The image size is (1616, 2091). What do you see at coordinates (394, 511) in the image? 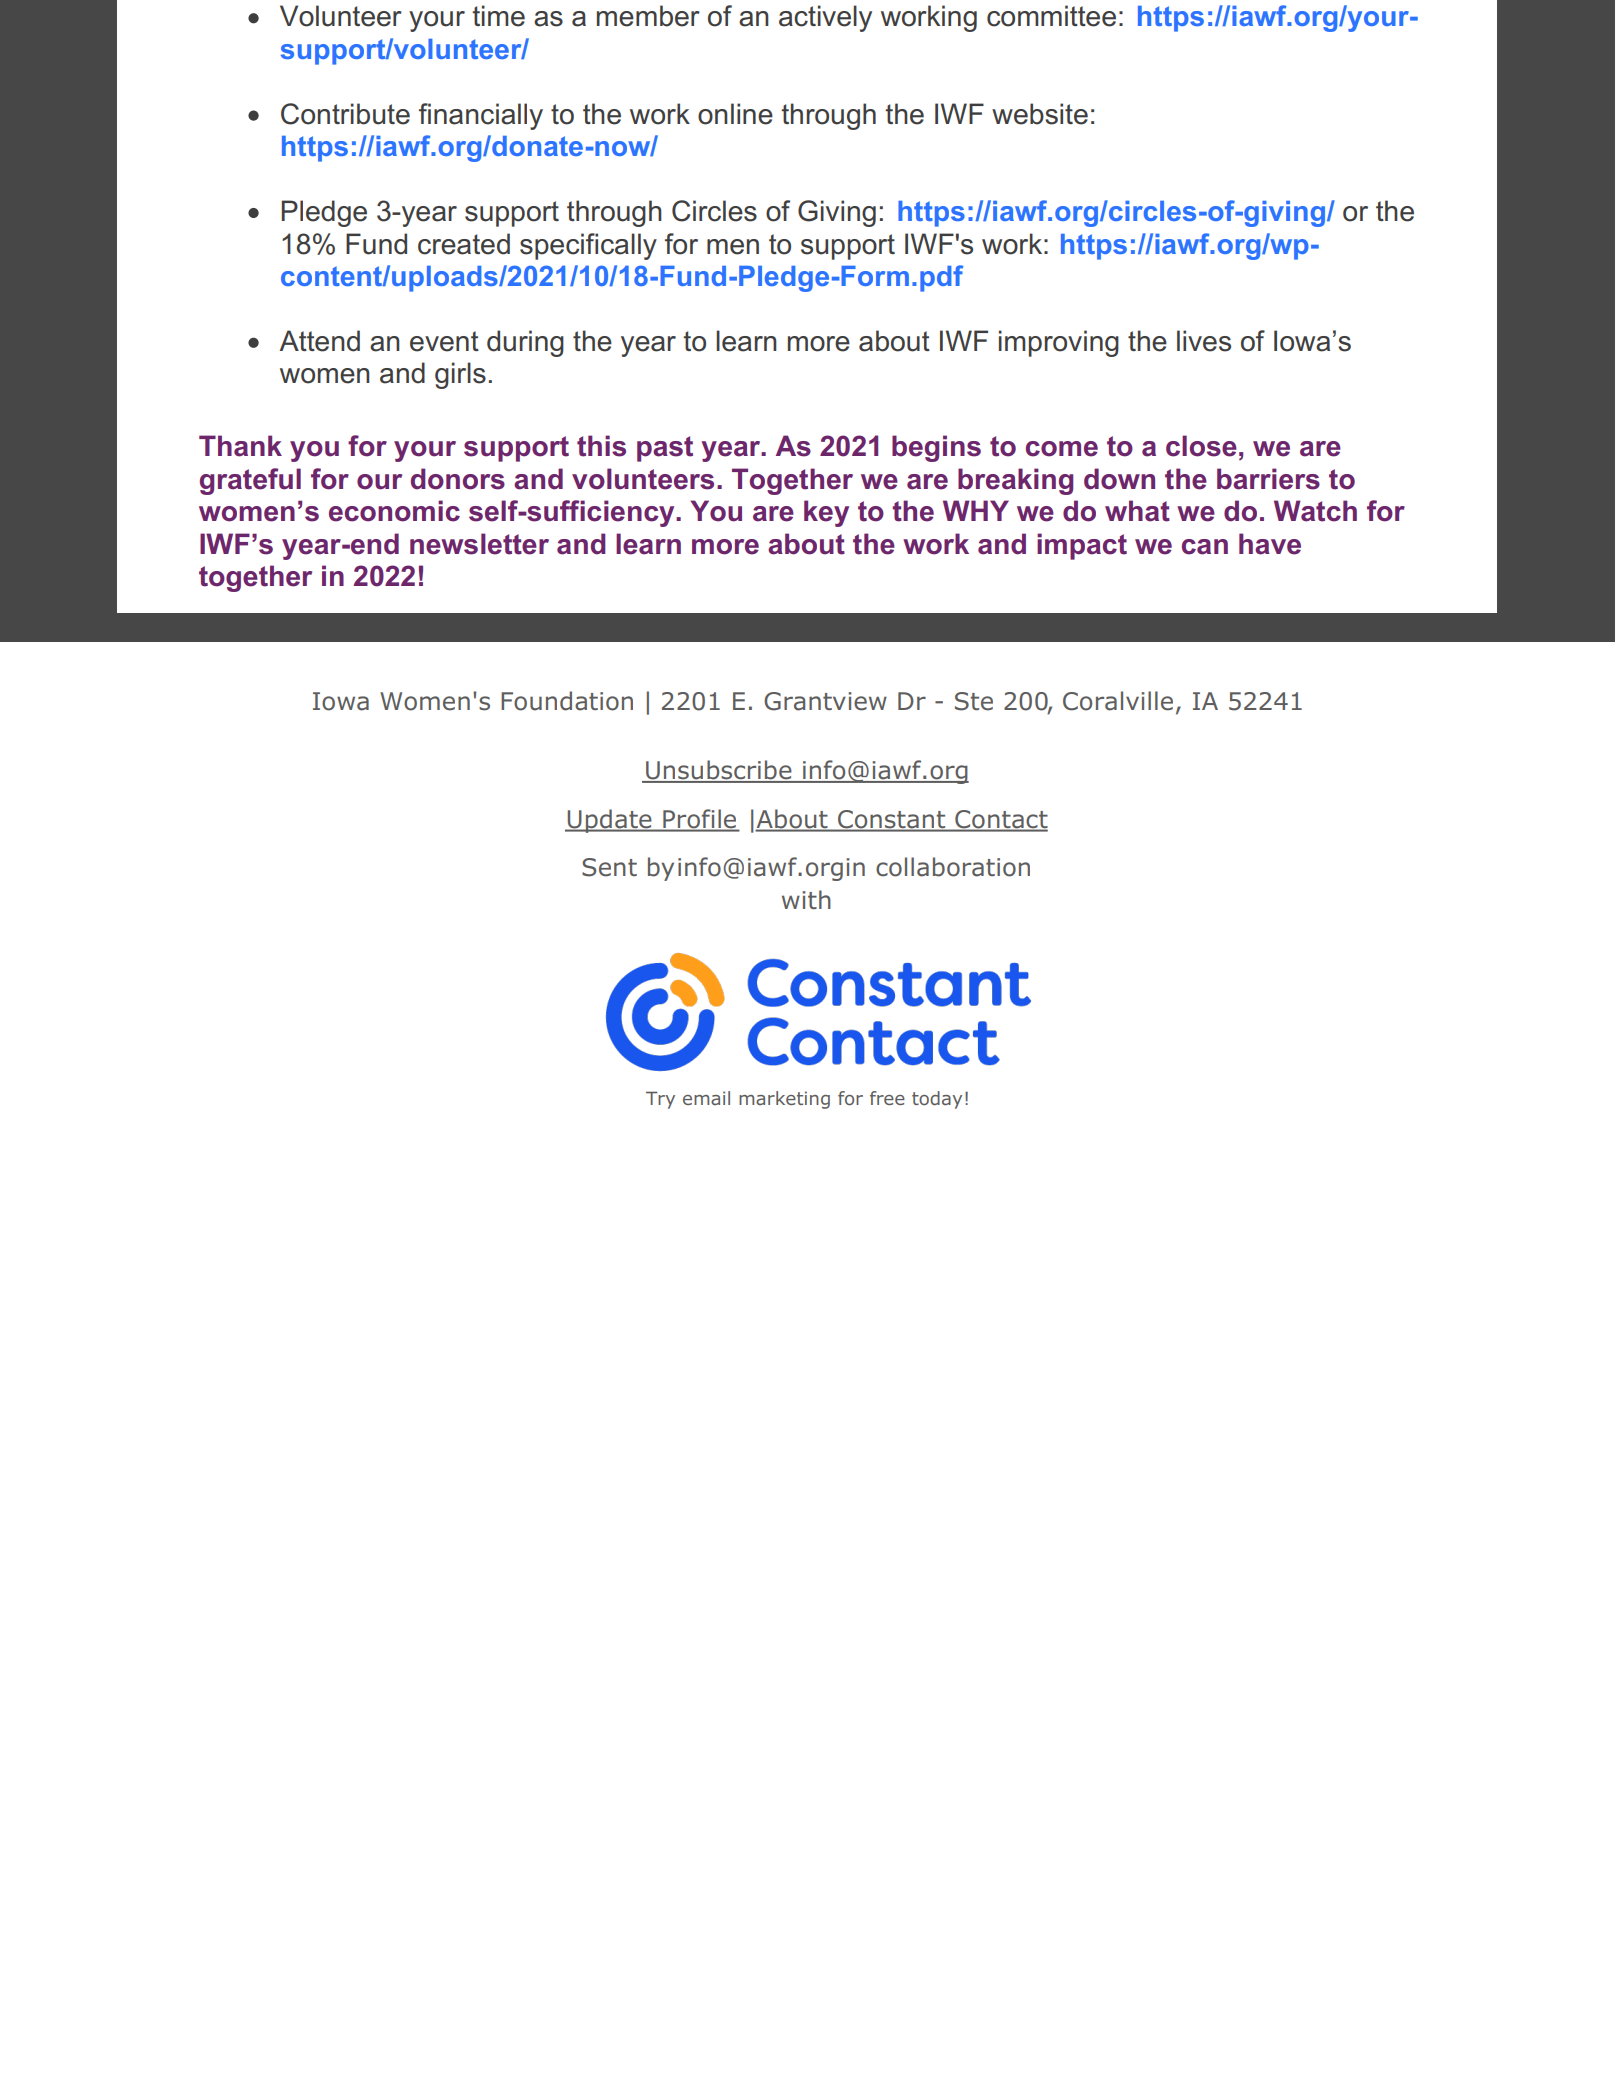
I see `economic` at bounding box center [394, 511].
